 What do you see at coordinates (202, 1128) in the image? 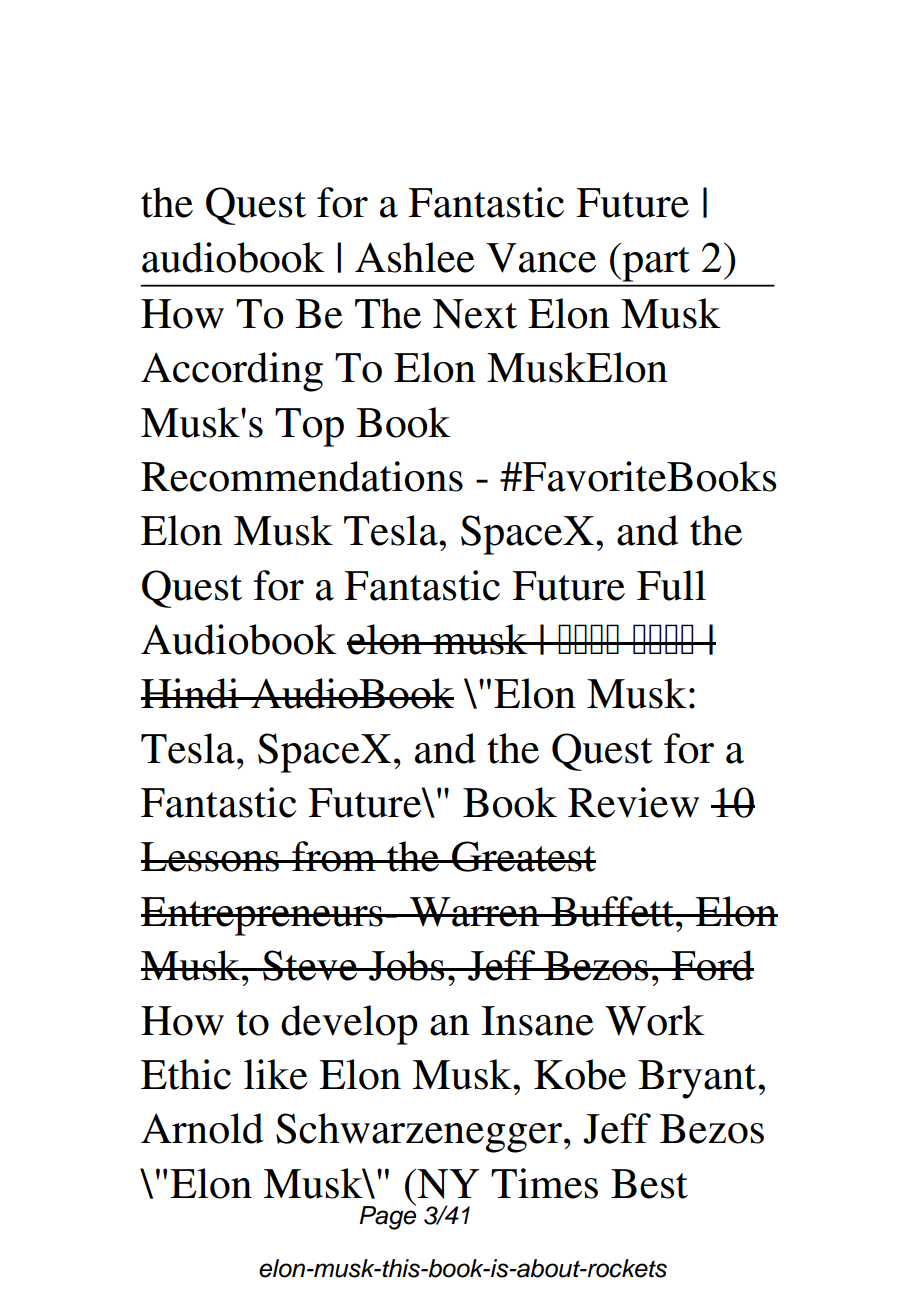
I see `Arnold` at bounding box center [202, 1128].
